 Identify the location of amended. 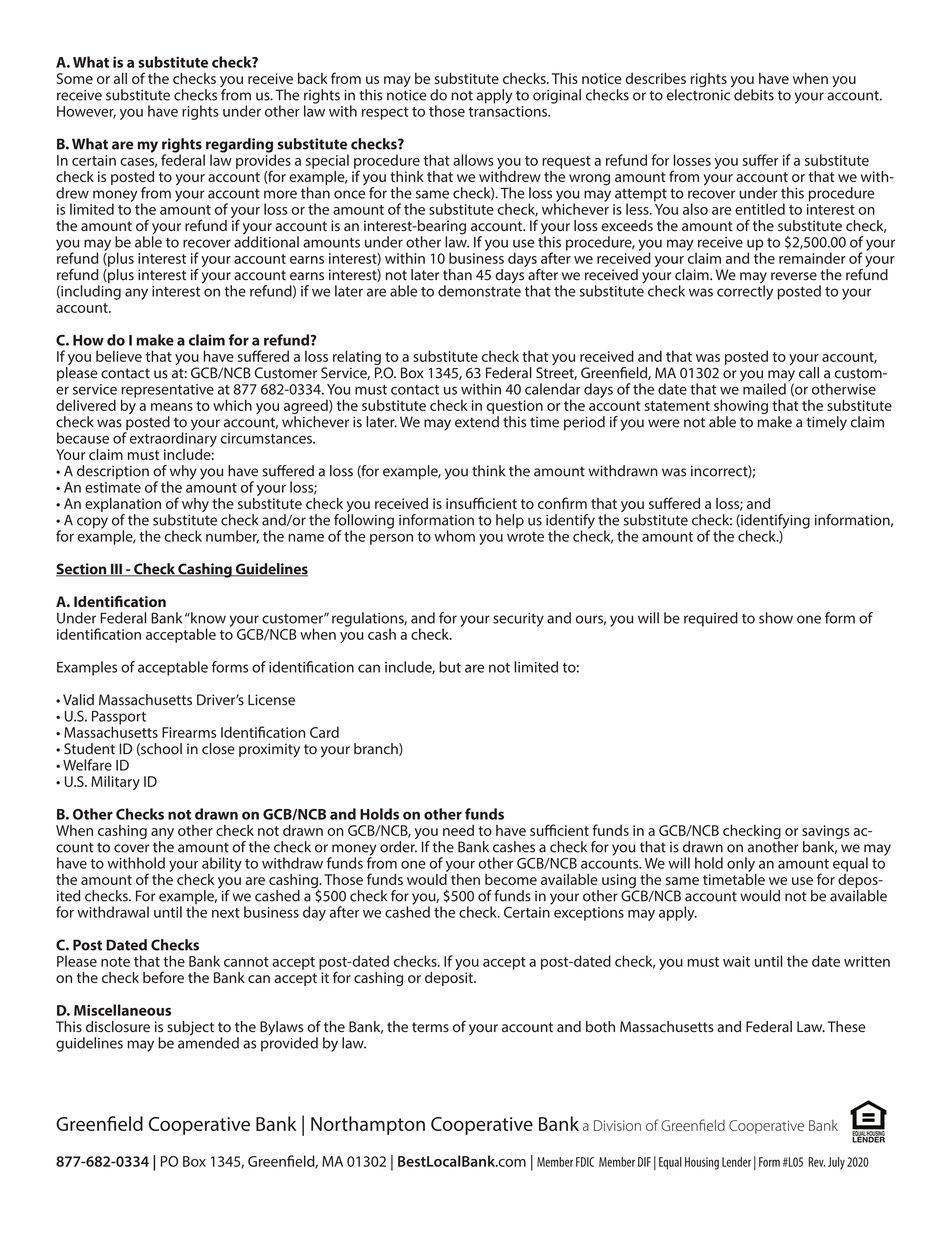
(208, 1042).
